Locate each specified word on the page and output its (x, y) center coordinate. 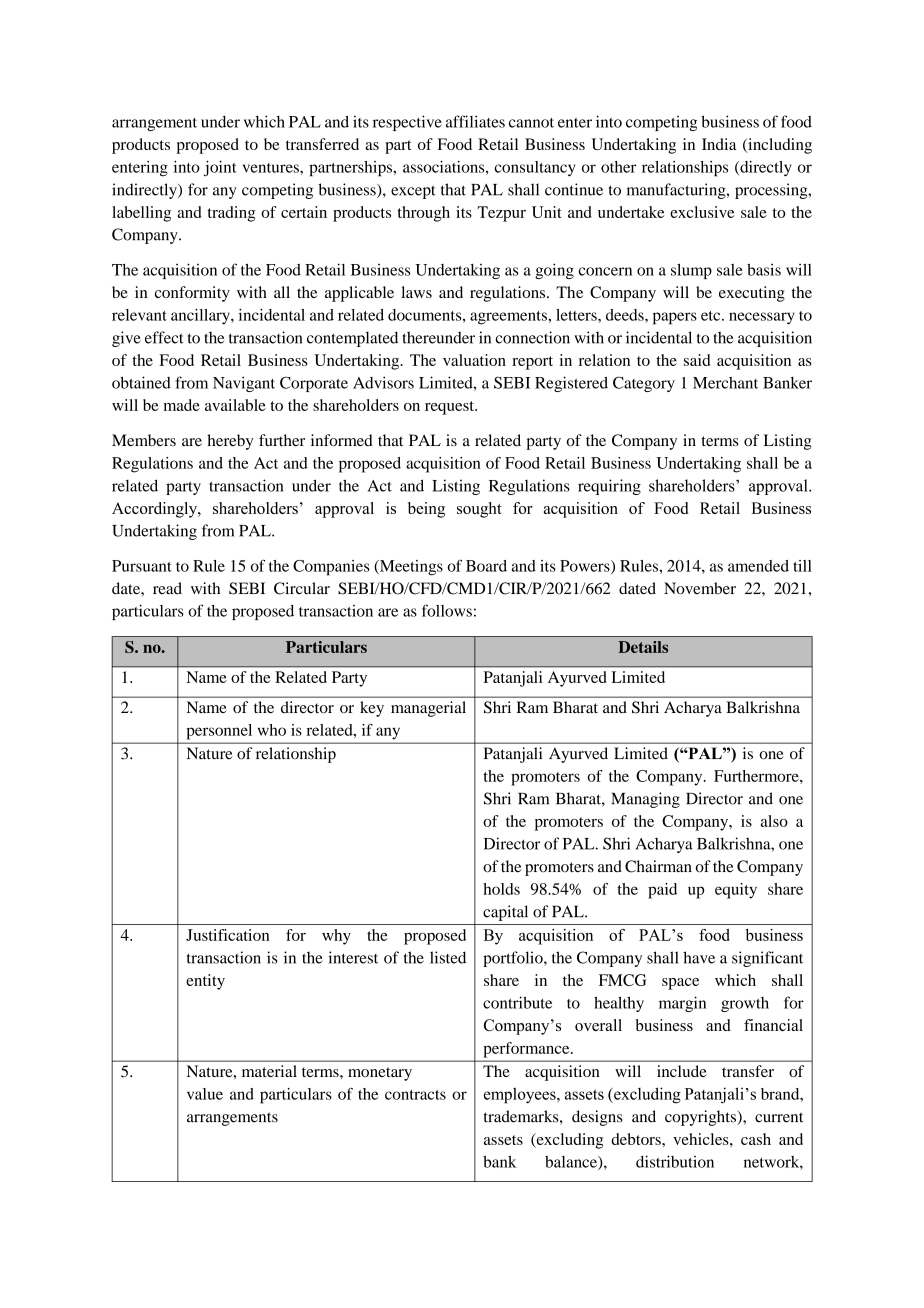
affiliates (475, 121)
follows (447, 610)
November (700, 588)
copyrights (701, 1118)
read (167, 588)
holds (501, 889)
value (205, 1094)
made (181, 405)
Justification (228, 935)
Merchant (725, 383)
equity (736, 891)
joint (220, 169)
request (450, 408)
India (719, 144)
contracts (415, 1095)
